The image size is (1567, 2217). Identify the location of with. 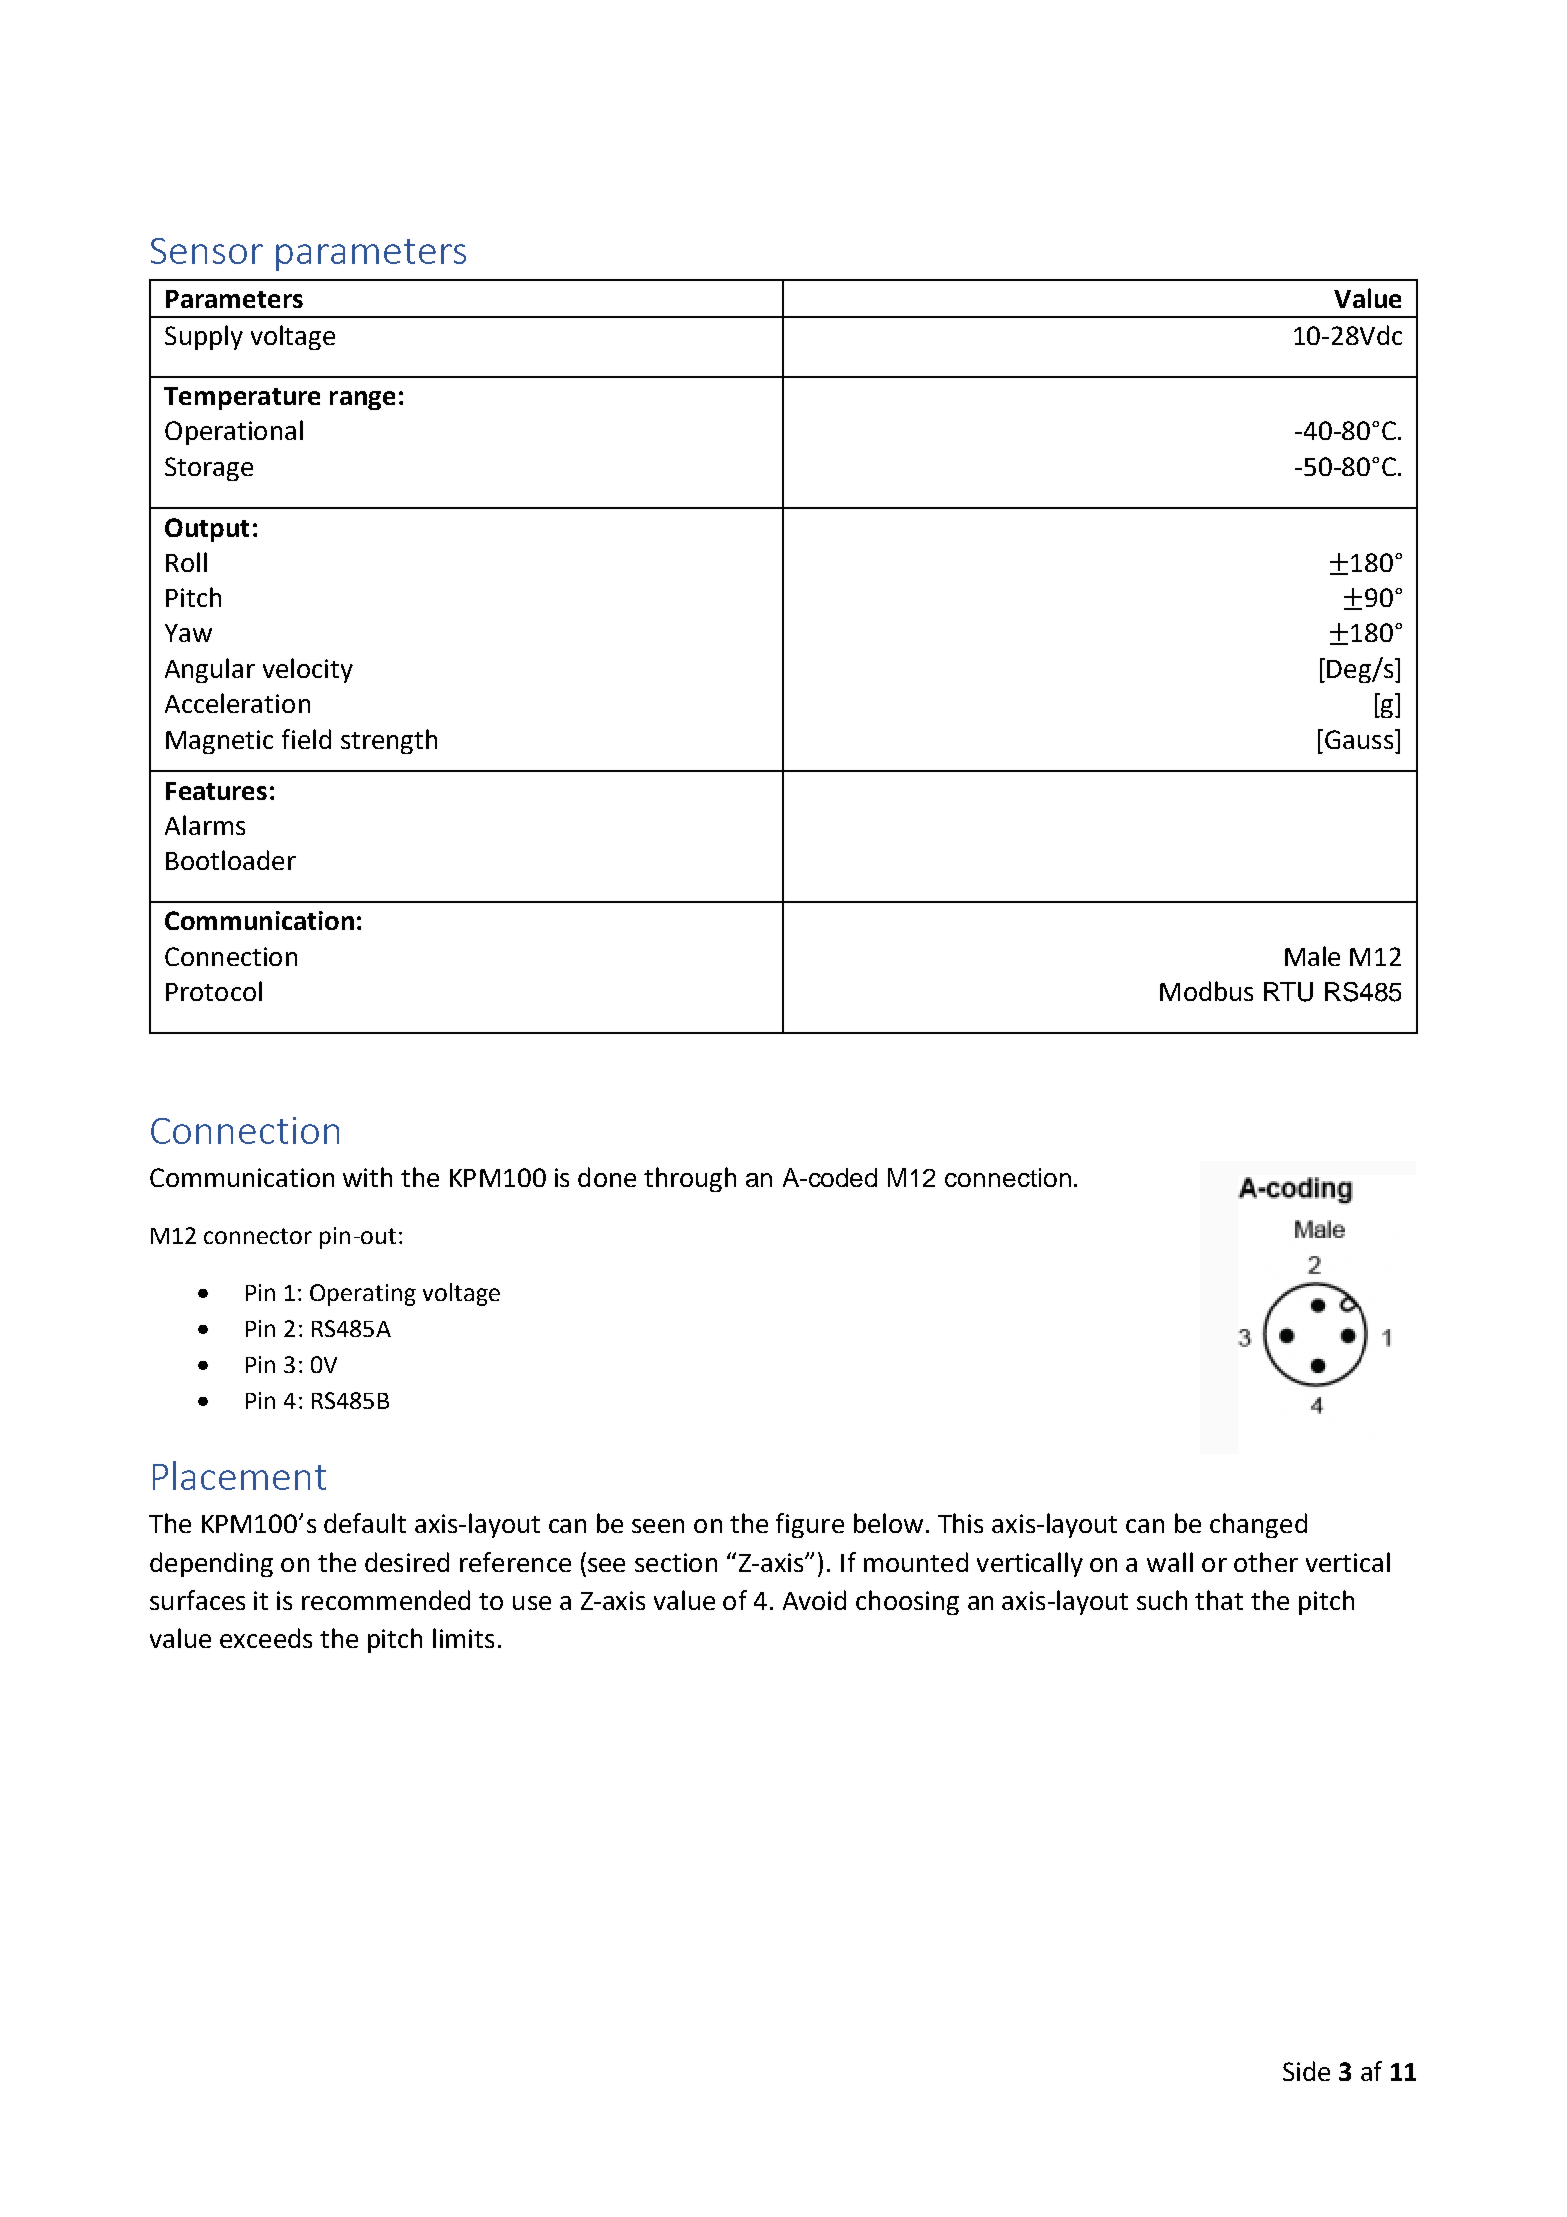
(367, 1177).
